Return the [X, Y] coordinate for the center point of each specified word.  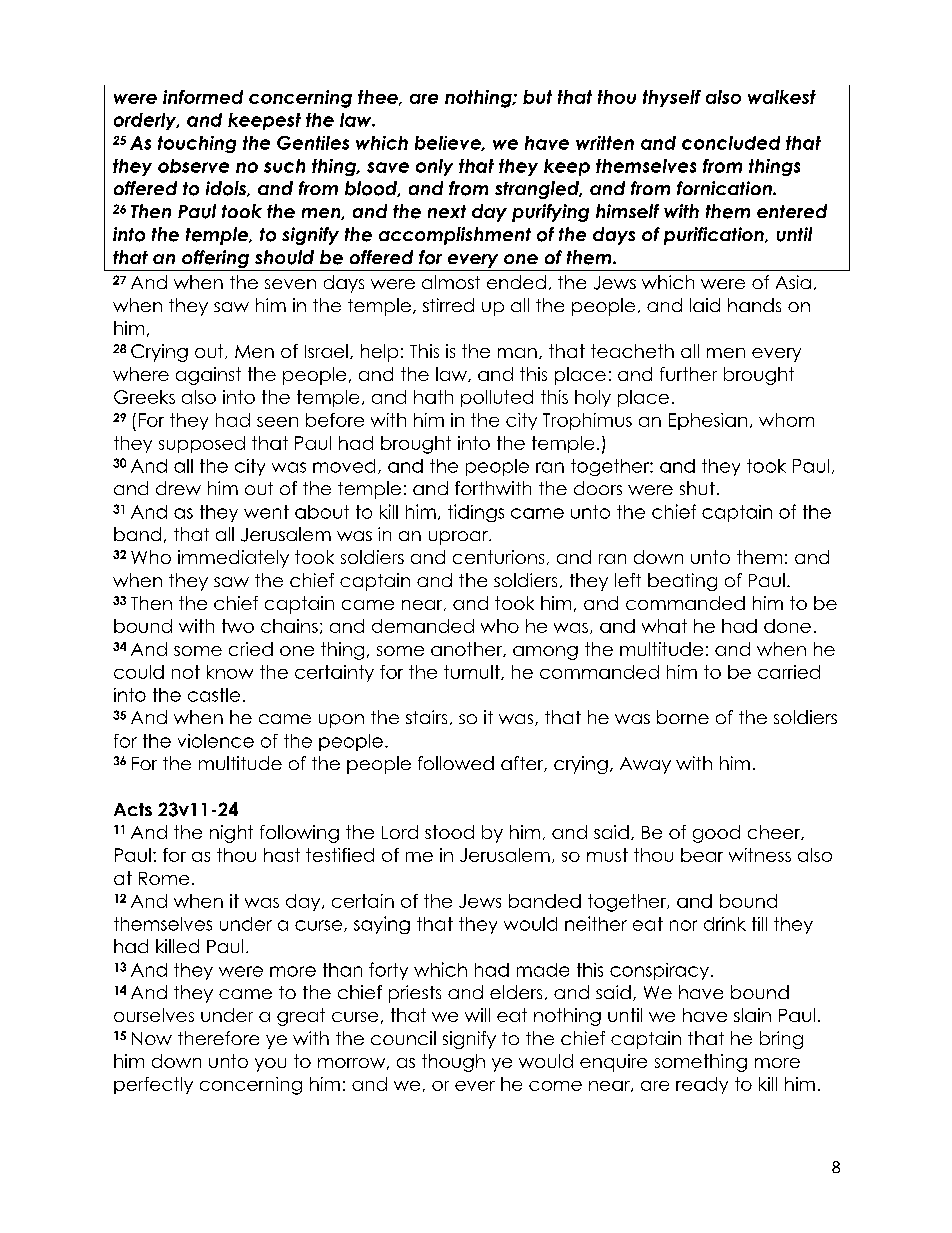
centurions [498, 557]
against [208, 376]
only [434, 167]
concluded [731, 143]
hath [433, 397]
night [231, 834]
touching [197, 144]
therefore [218, 1038]
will [477, 1015]
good [716, 834]
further [688, 374]
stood [449, 832]
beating [682, 582]
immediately [233, 559]
